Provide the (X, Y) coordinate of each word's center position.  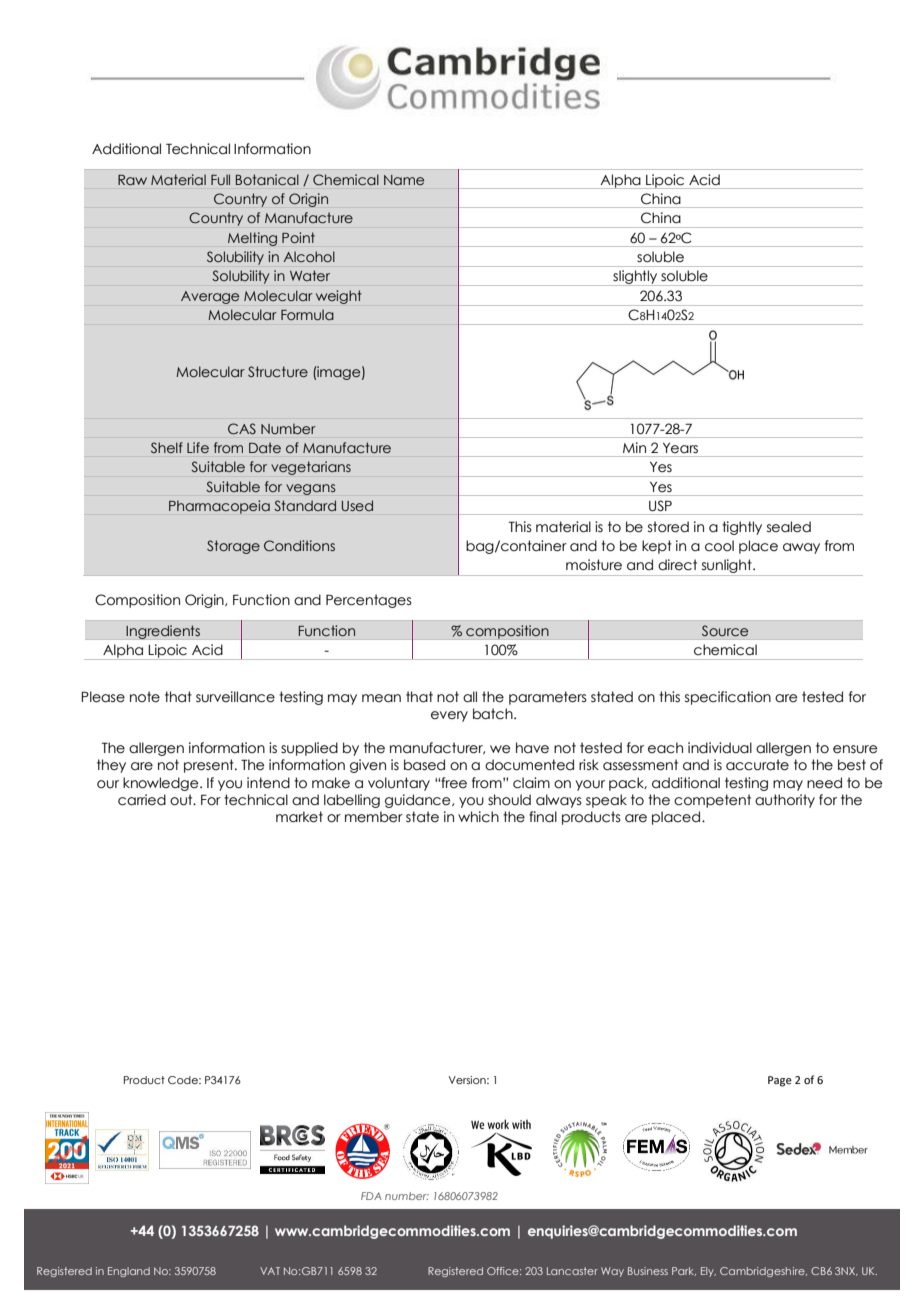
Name (404, 180)
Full (220, 179)
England (129, 1272)
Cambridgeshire (763, 1272)
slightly (635, 278)
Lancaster (572, 1271)
